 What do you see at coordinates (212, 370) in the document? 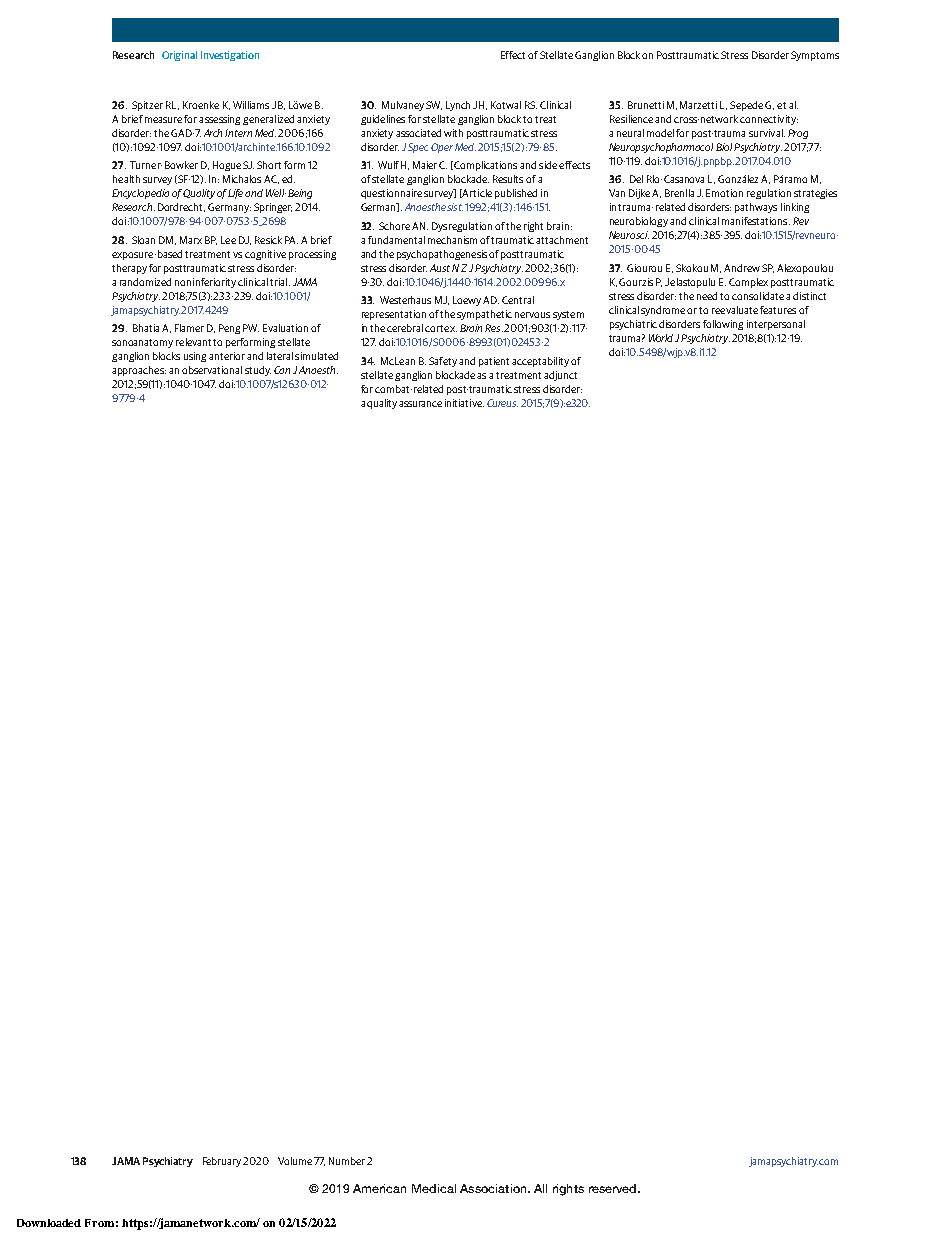
I see `observational` at bounding box center [212, 370].
